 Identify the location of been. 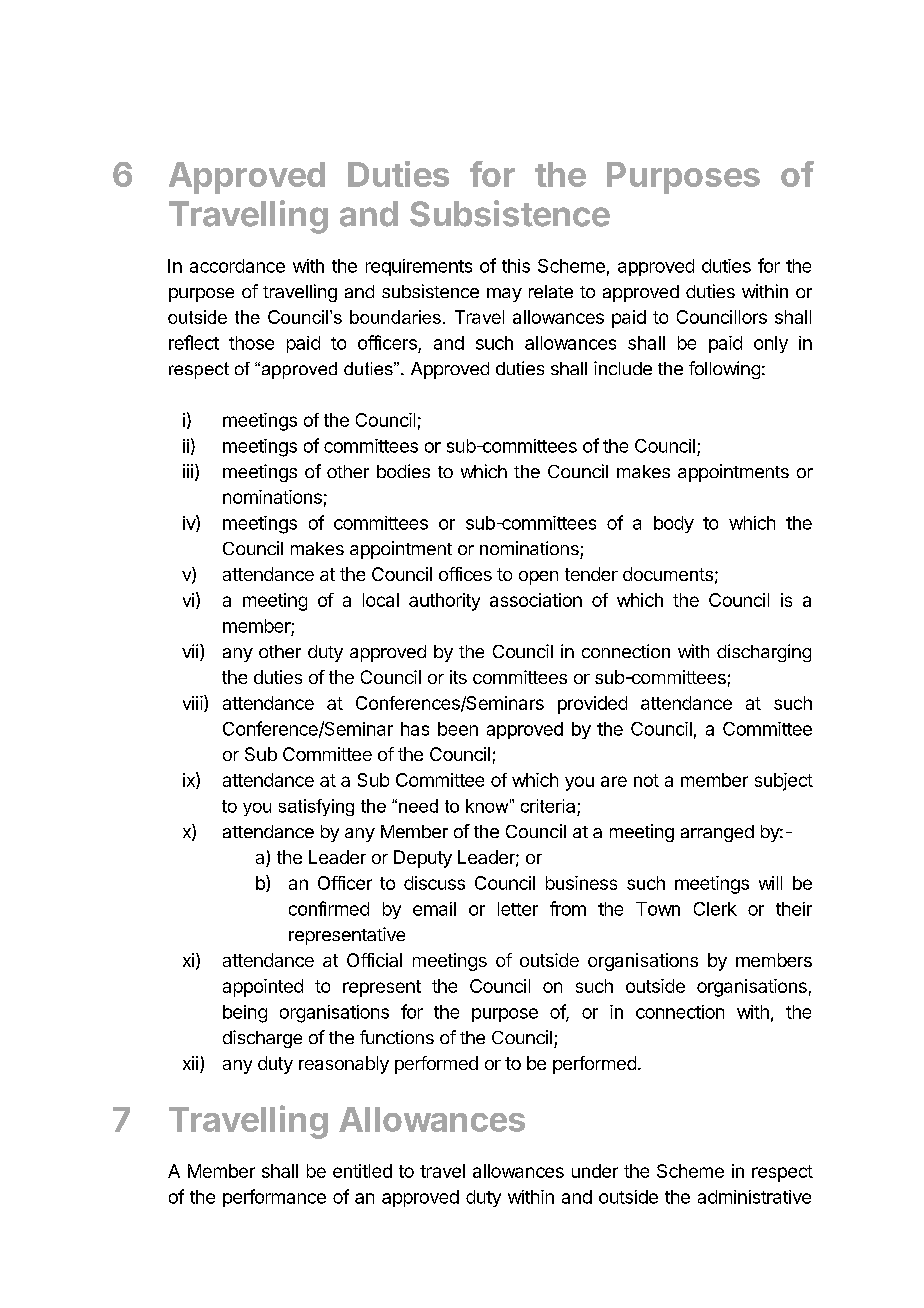
(458, 729).
